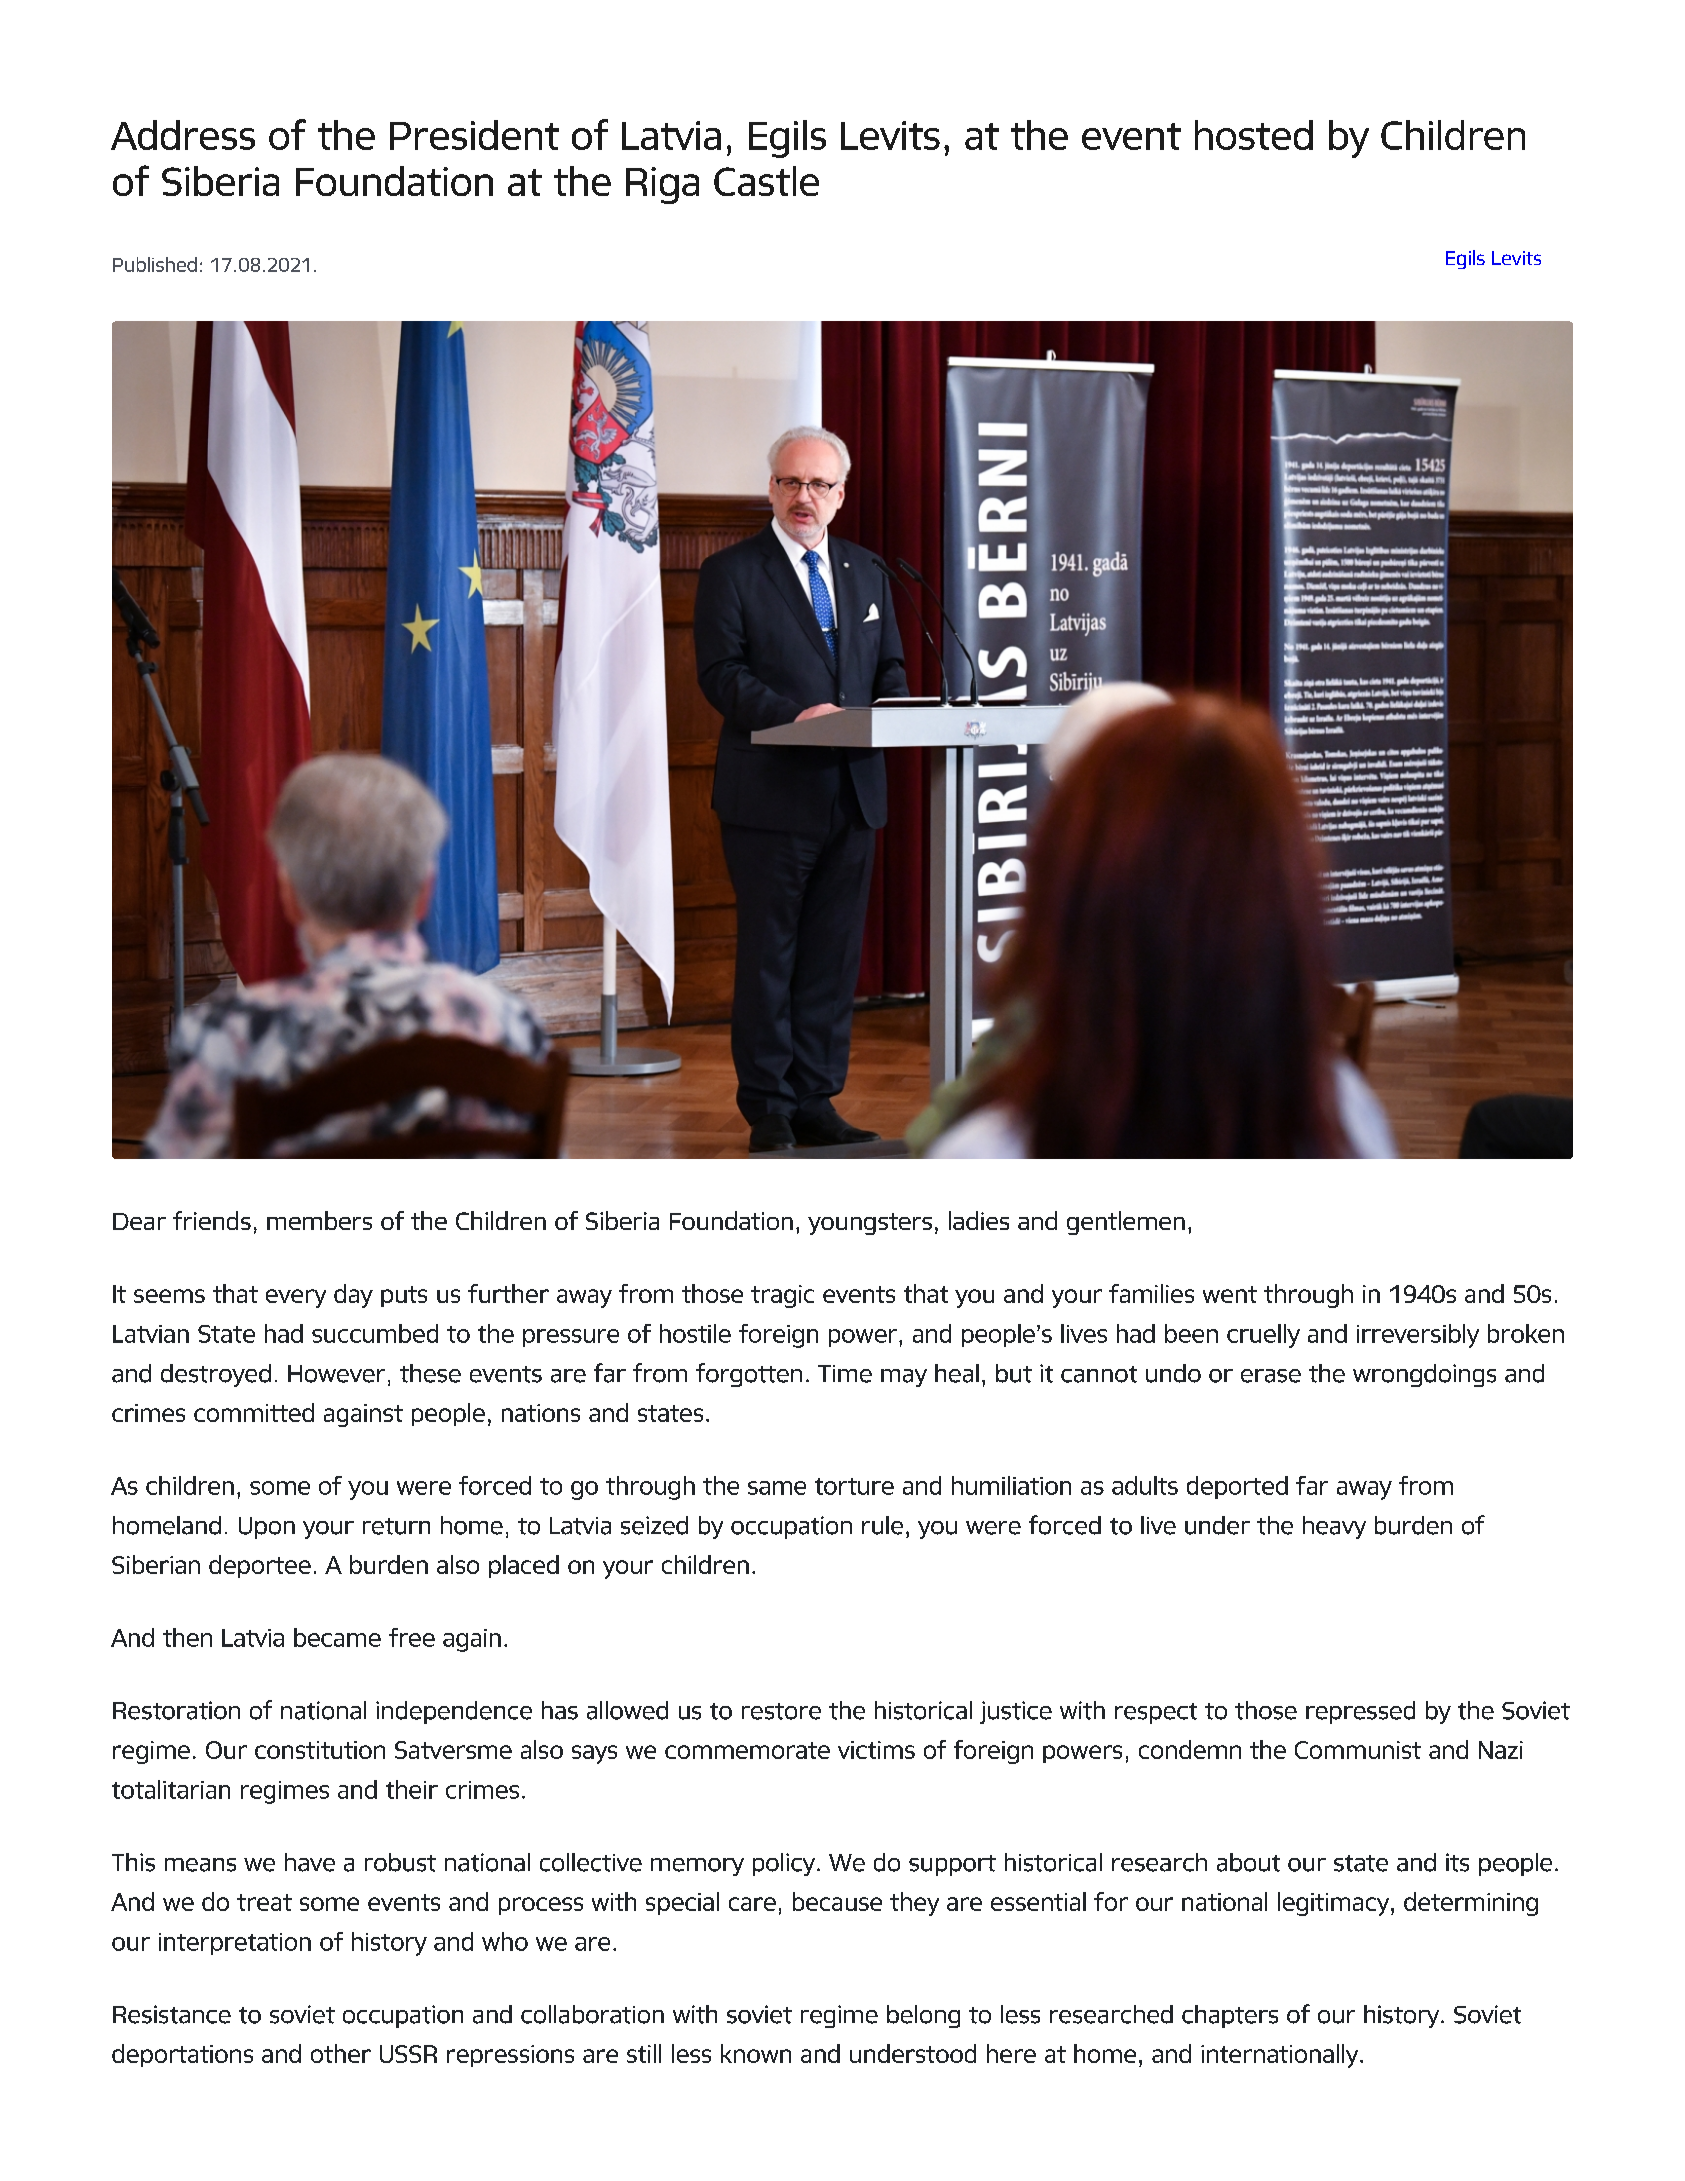 The height and width of the document is (2181, 1685). Describe the element at coordinates (870, 1224) in the document. I see `youngsters` at that location.
